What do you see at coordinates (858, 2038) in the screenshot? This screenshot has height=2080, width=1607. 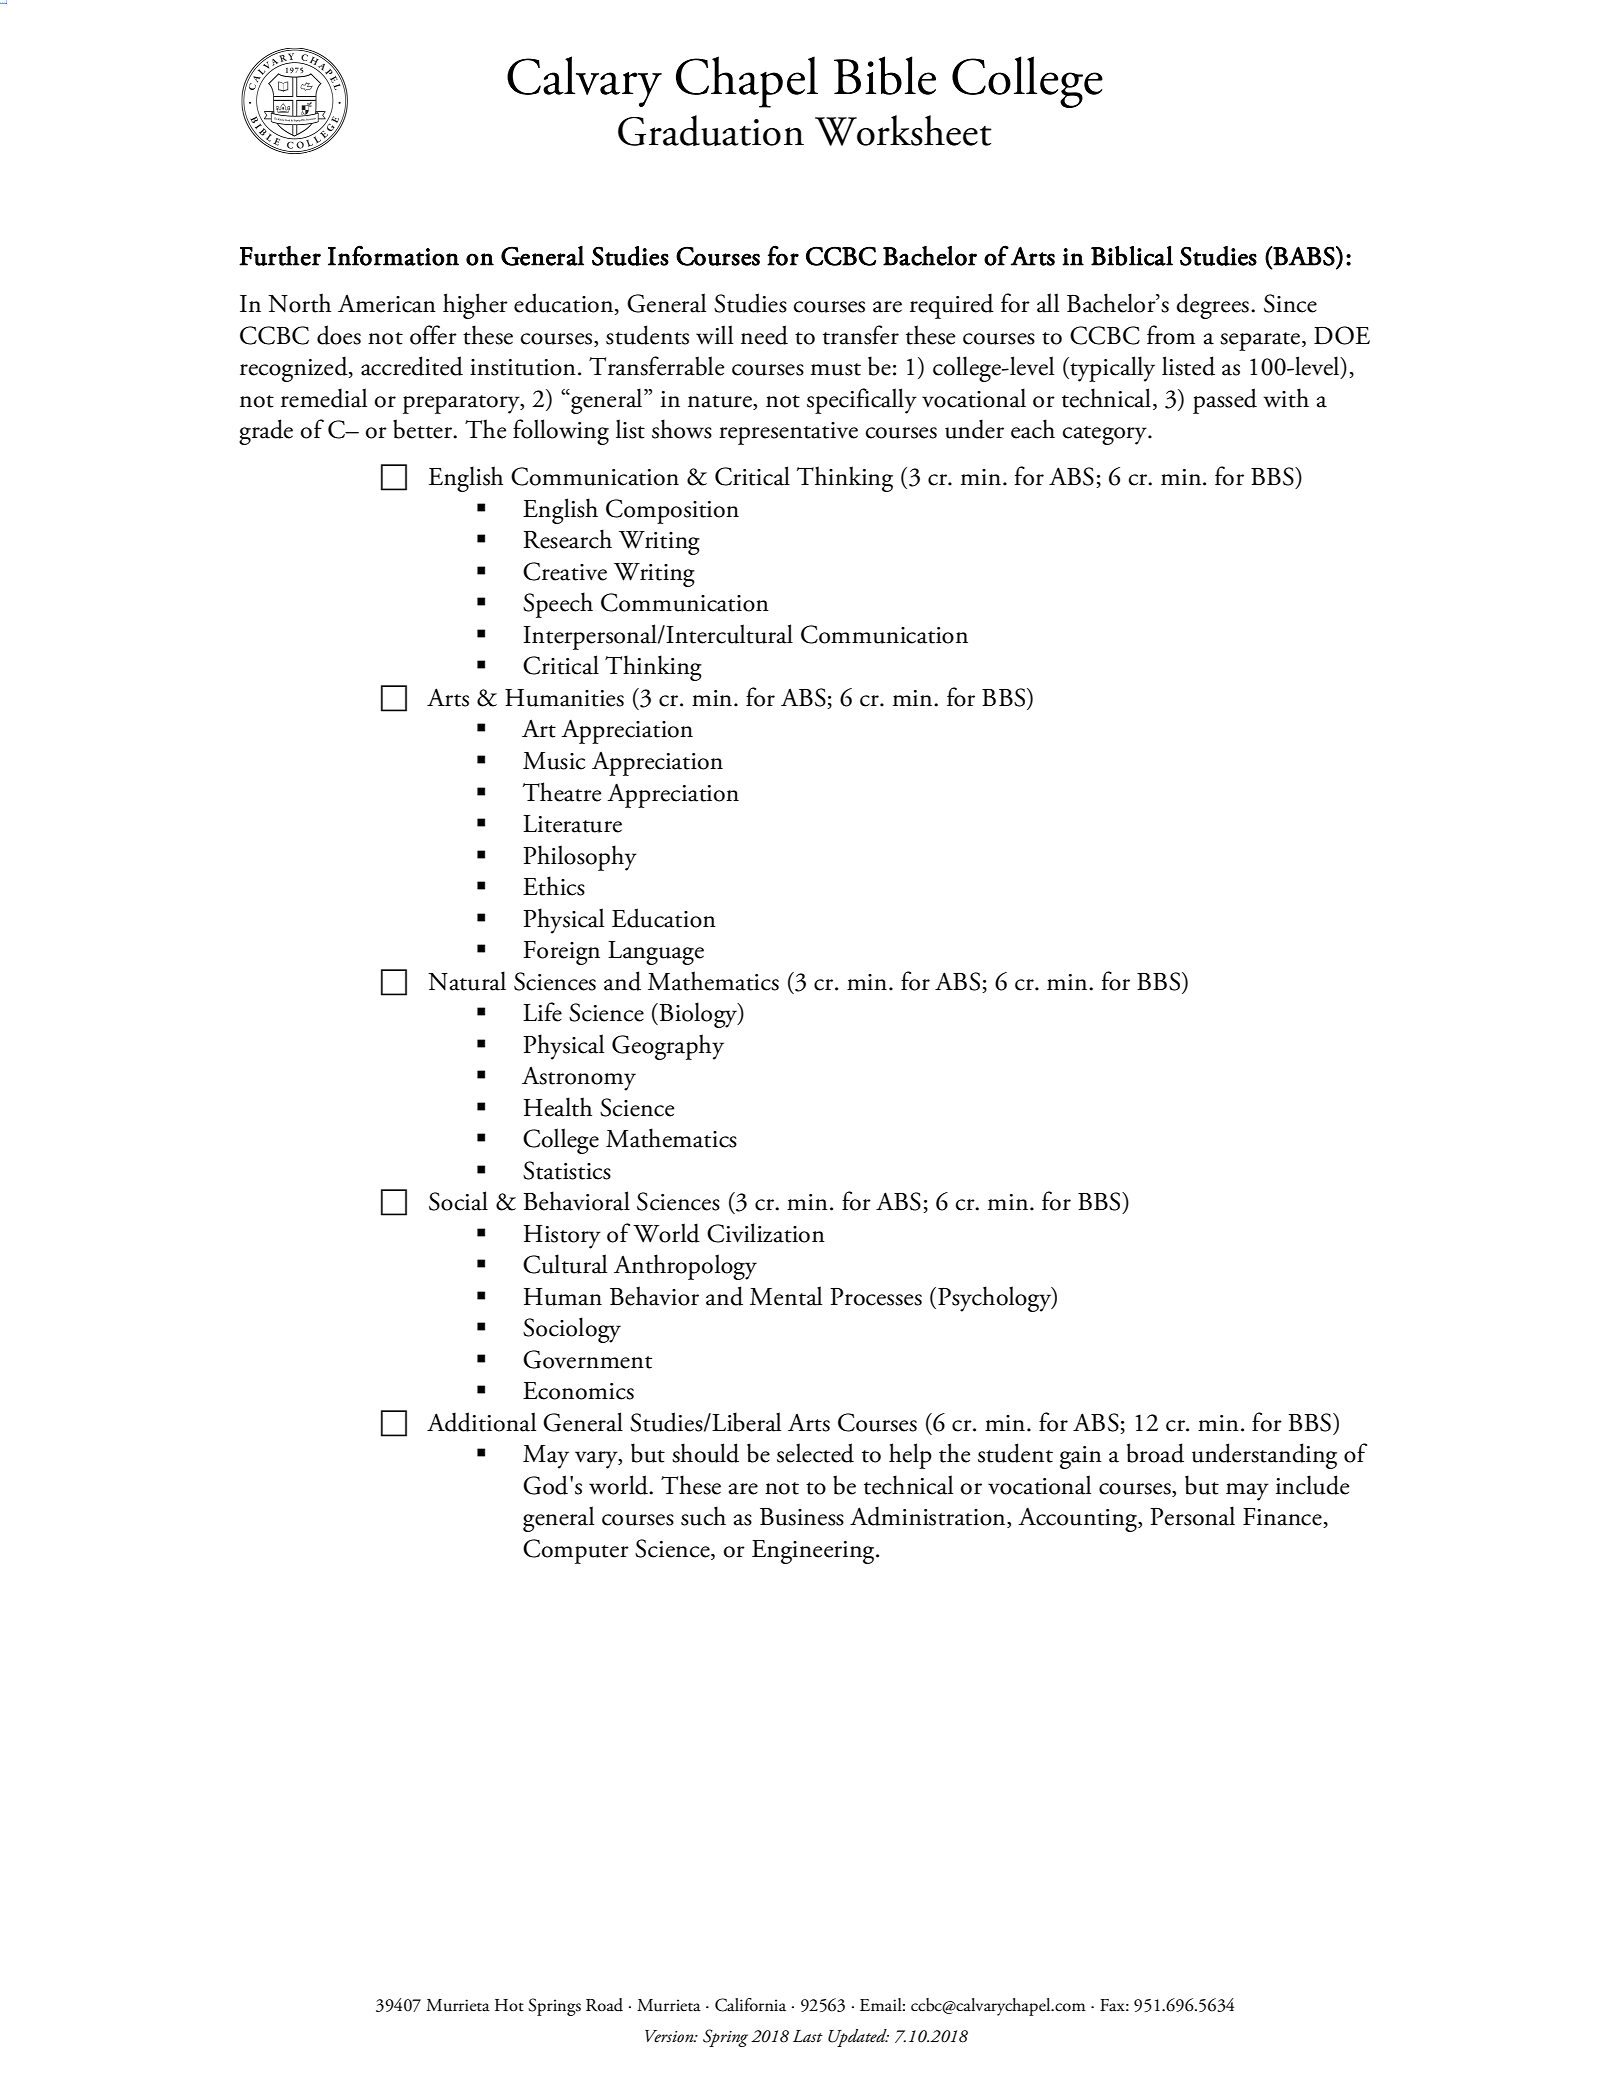 I see `Updated` at bounding box center [858, 2038].
